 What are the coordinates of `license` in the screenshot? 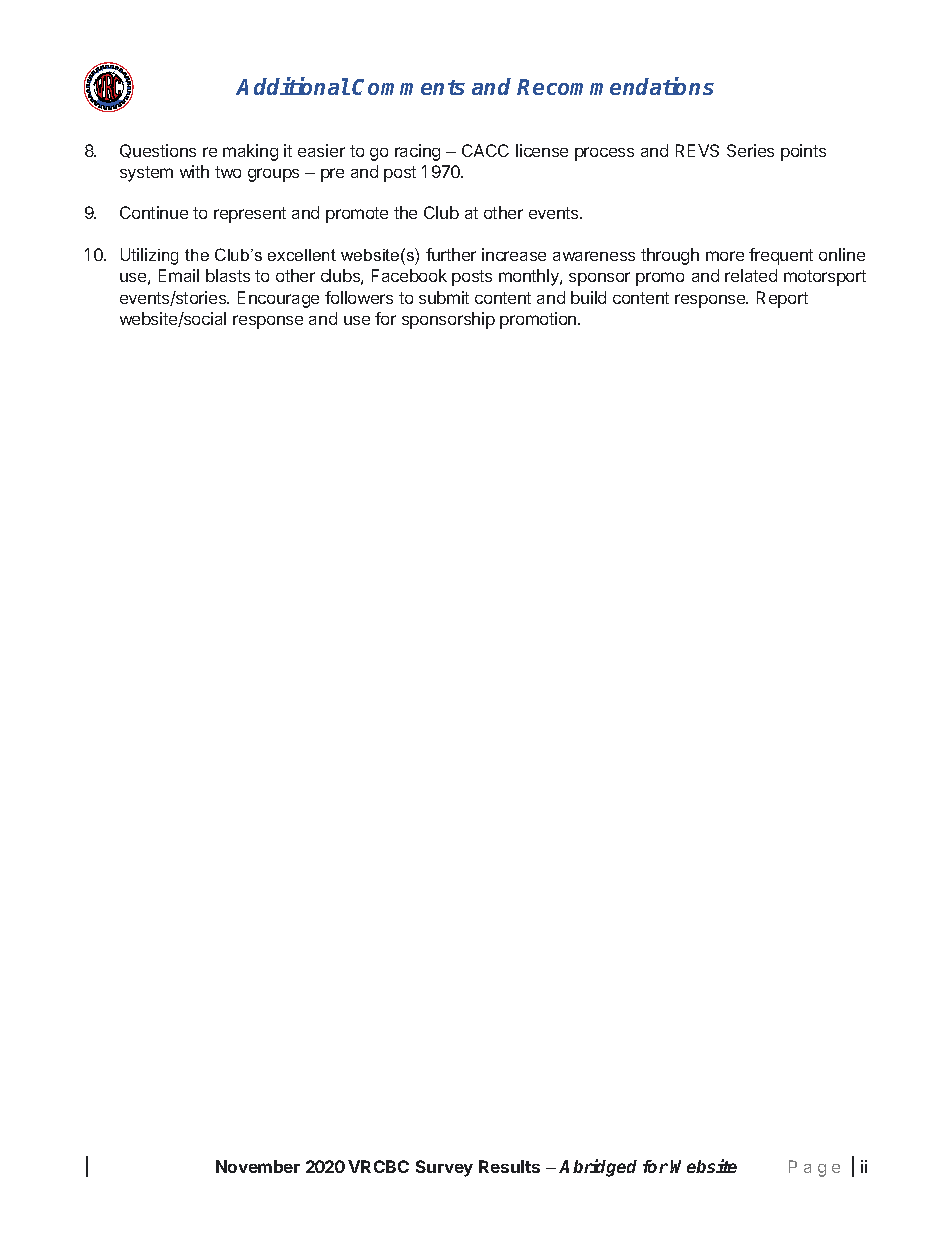 It's located at (542, 150).
